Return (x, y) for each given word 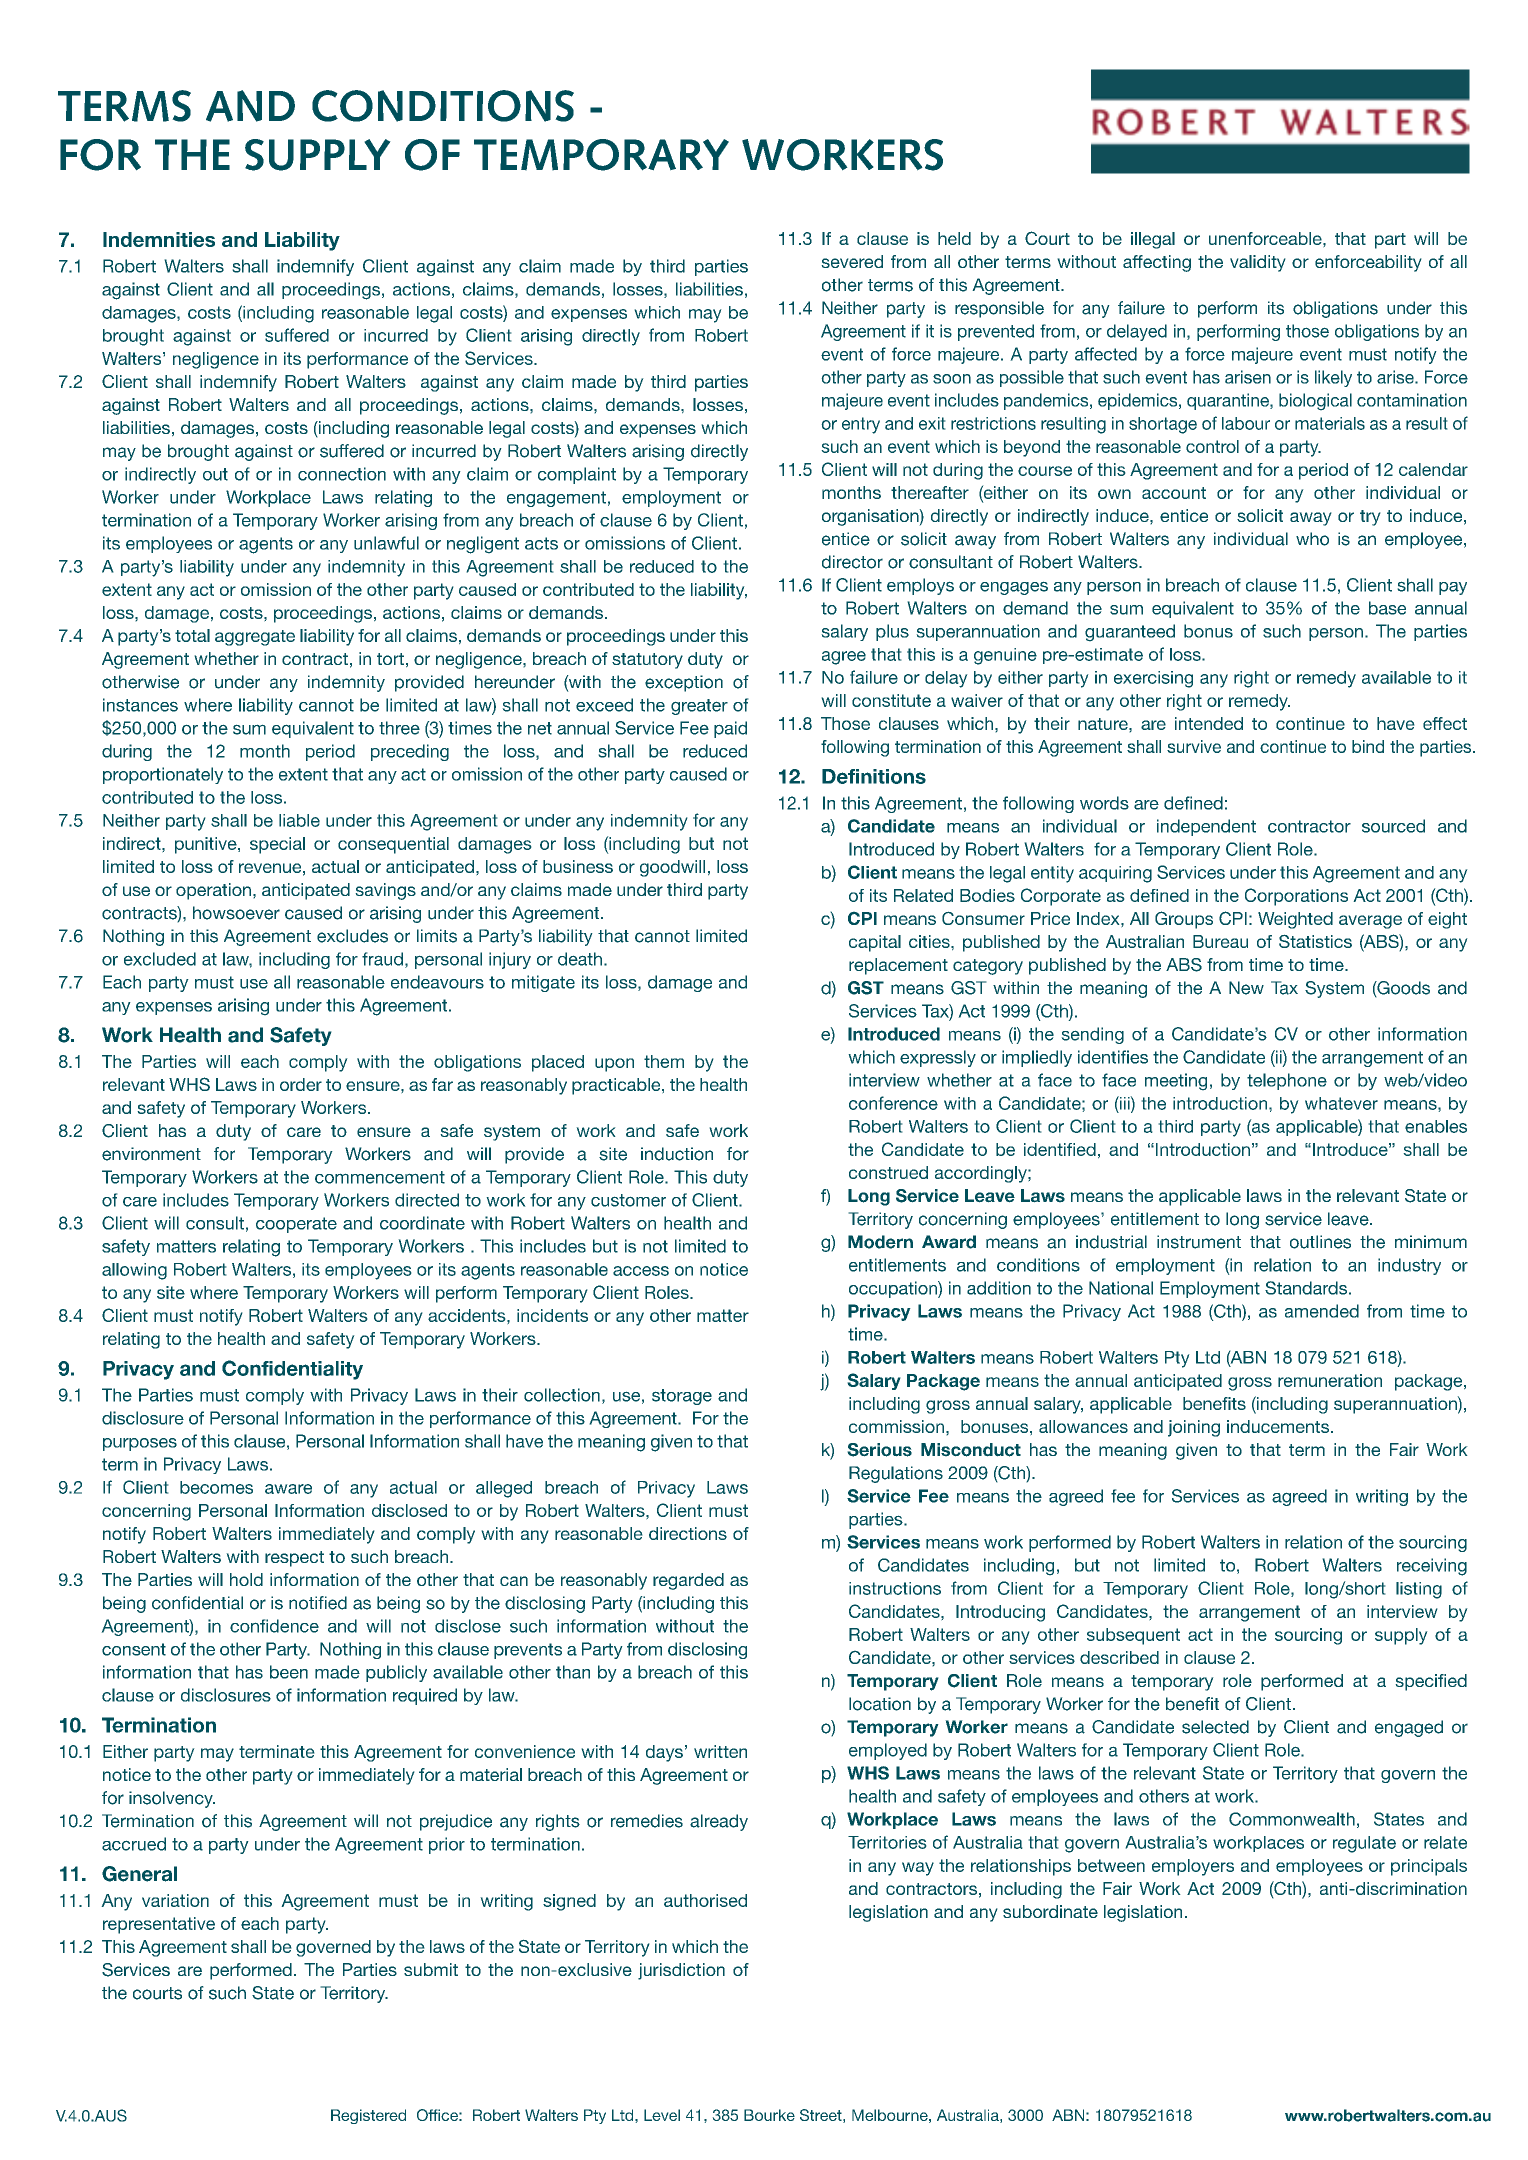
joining (1194, 1428)
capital (875, 943)
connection (342, 474)
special (277, 845)
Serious (879, 1450)
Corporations (1296, 897)
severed (852, 261)
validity (1258, 263)
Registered (368, 2116)
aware (288, 1489)
